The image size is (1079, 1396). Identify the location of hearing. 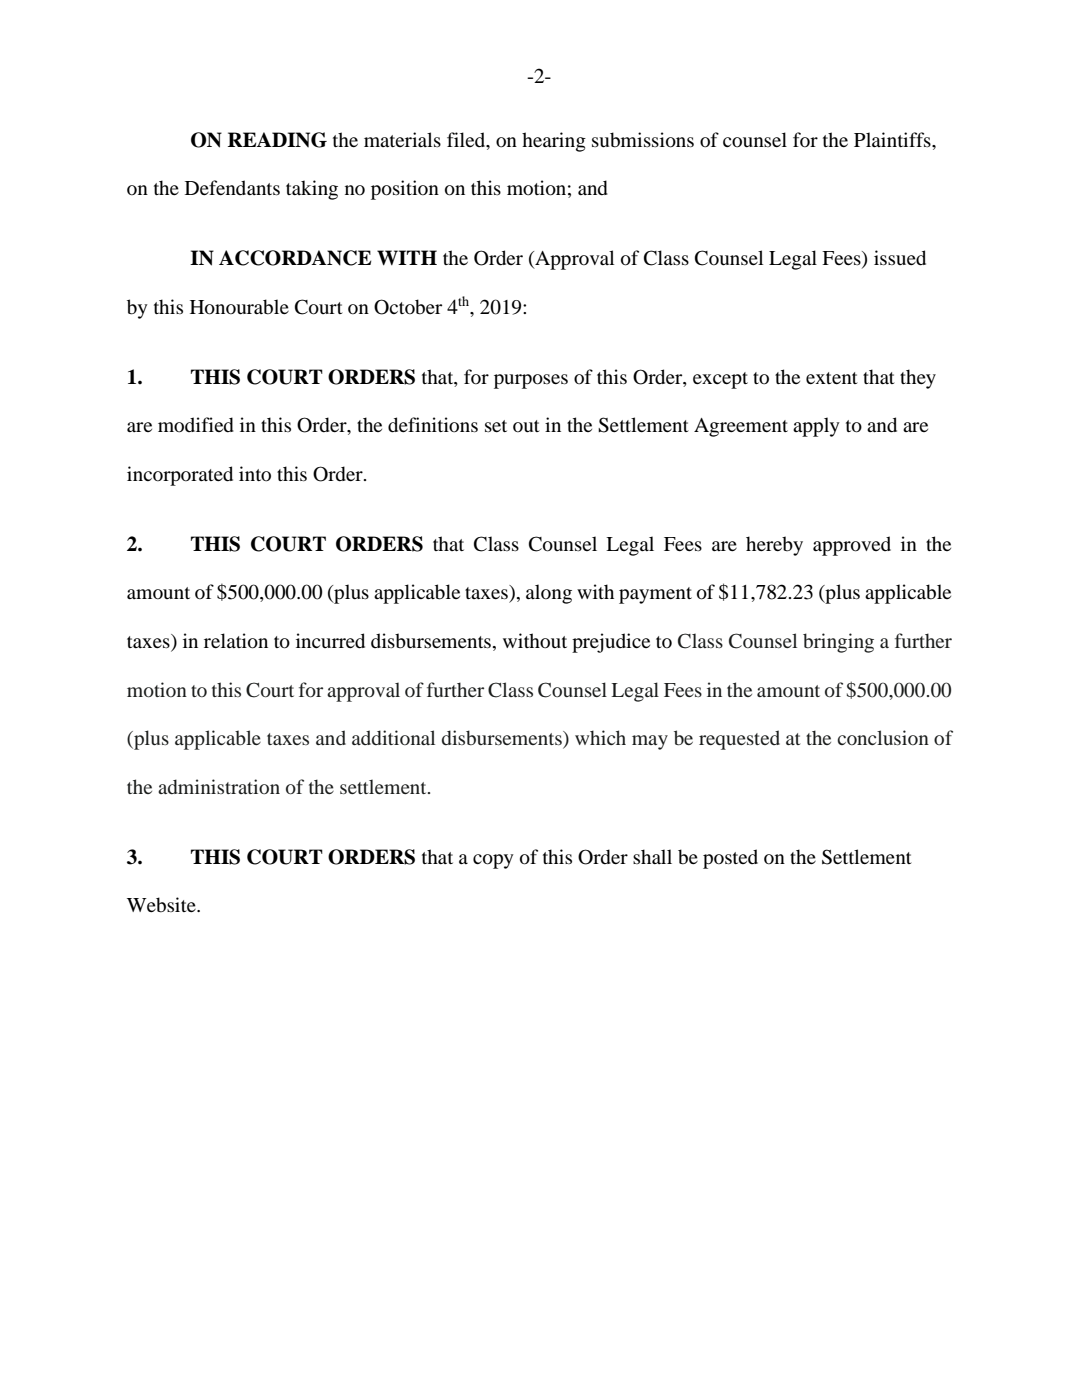
(554, 142).
